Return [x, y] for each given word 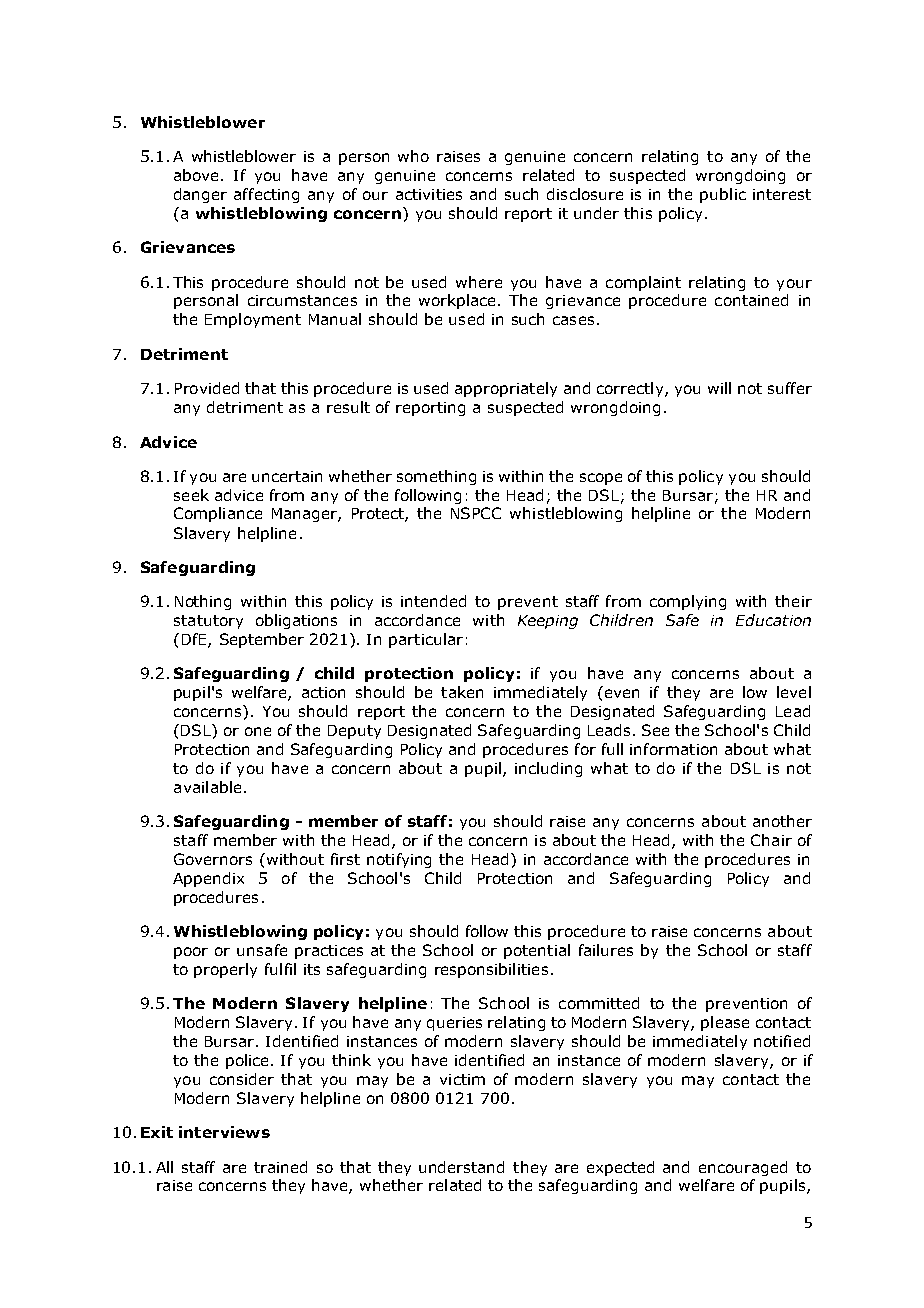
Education [773, 620]
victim [462, 1079]
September [262, 640]
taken [462, 692]
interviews [224, 1132]
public [723, 195]
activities [429, 194]
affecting [266, 195]
